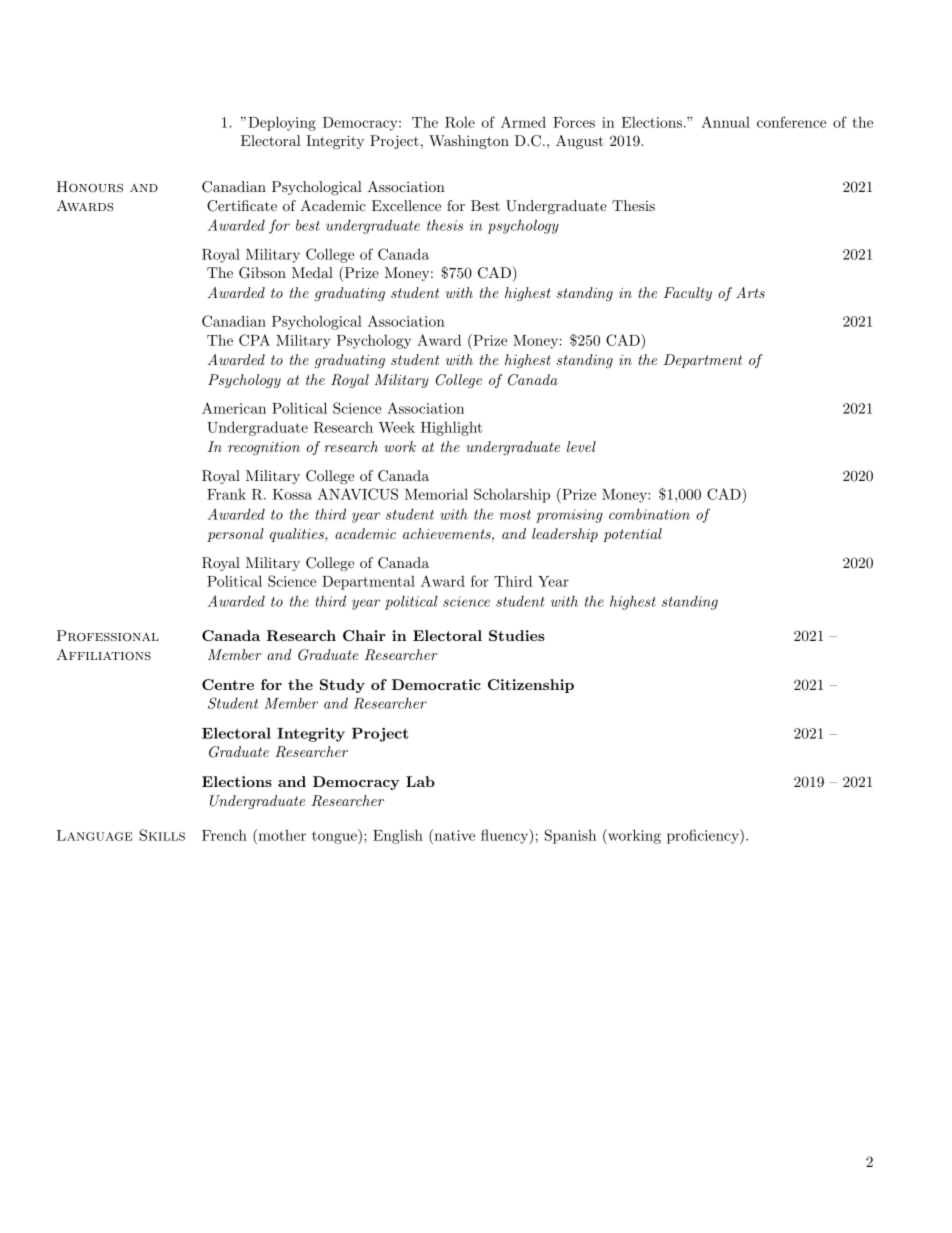  What do you see at coordinates (688, 294) in the document?
I see `Faculty` at bounding box center [688, 294].
